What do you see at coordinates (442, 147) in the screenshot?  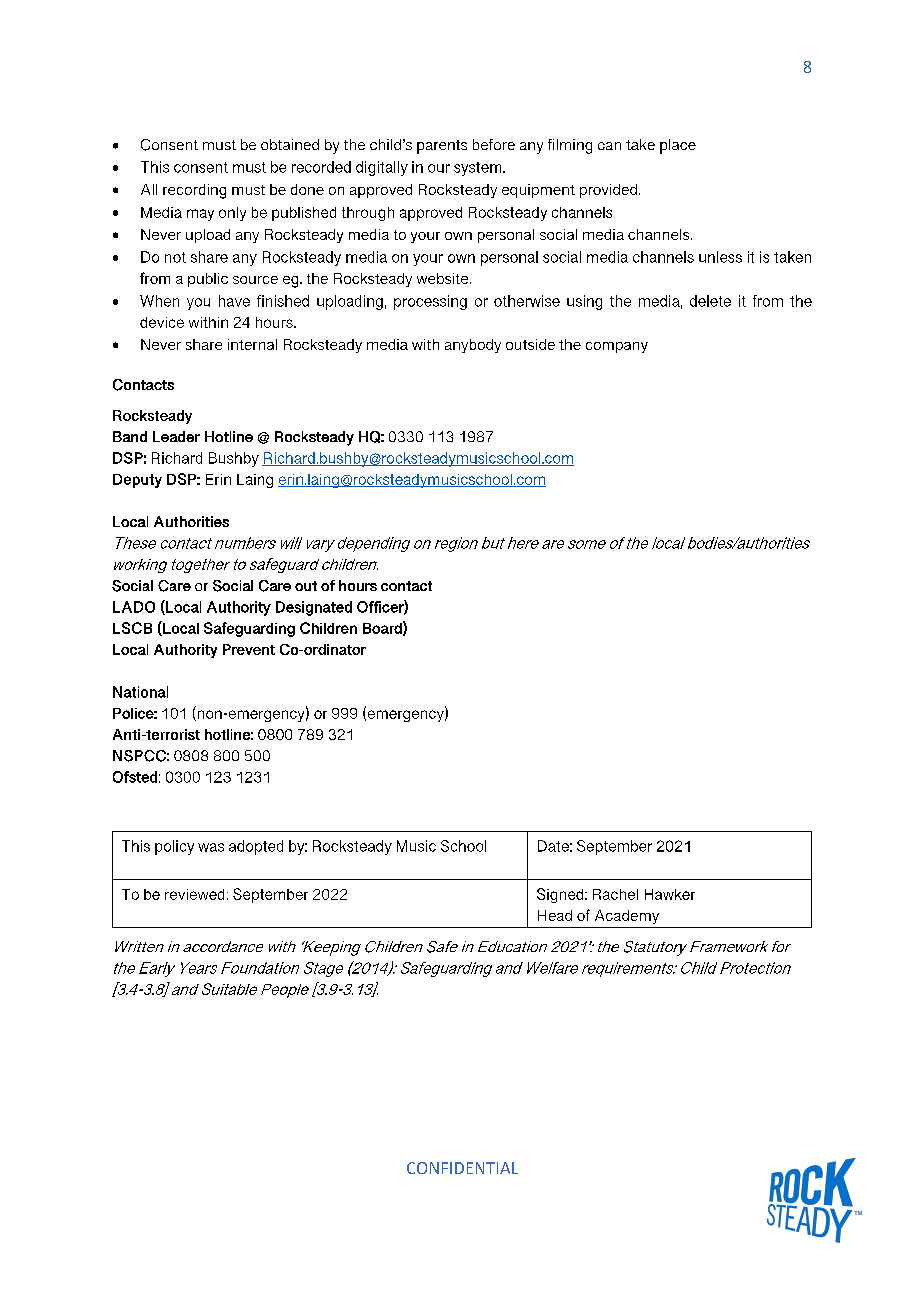 I see `parents` at bounding box center [442, 147].
